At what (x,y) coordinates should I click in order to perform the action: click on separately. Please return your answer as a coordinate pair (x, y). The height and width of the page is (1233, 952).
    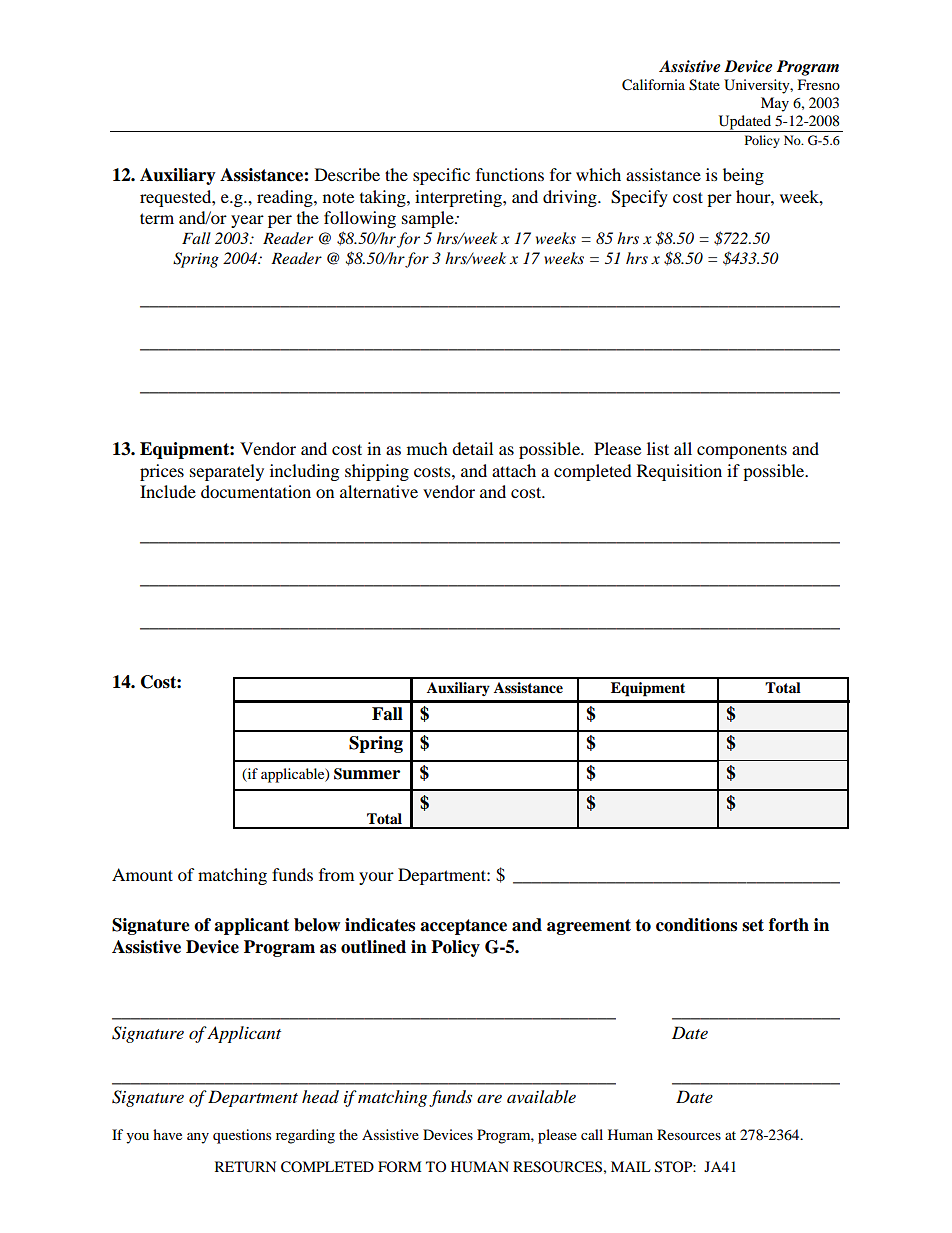
    Looking at the image, I should click on (227, 472).
